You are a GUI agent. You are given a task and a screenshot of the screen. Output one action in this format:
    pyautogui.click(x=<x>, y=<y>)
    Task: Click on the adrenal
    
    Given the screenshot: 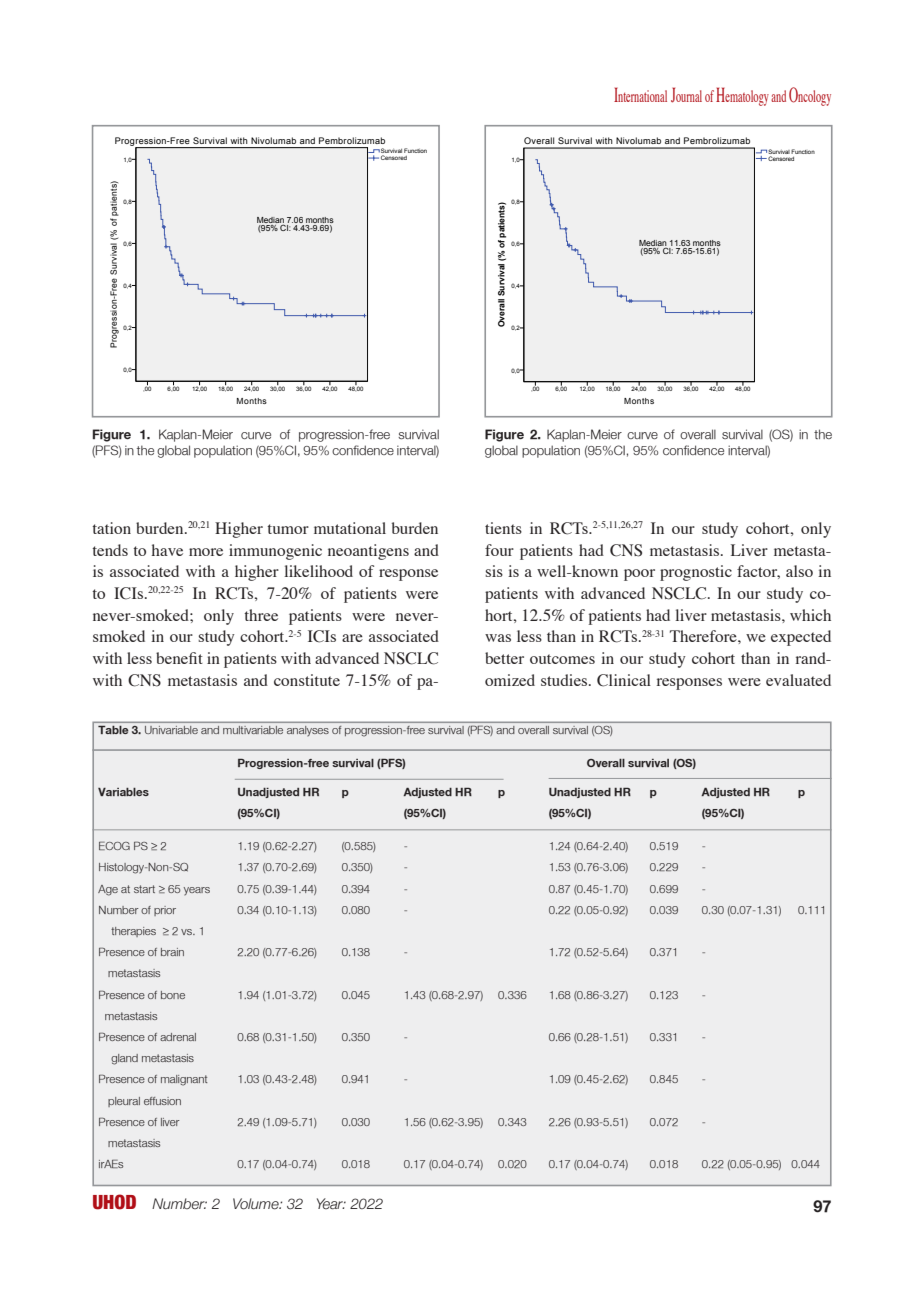 What is the action you would take?
    pyautogui.click(x=178, y=1037)
